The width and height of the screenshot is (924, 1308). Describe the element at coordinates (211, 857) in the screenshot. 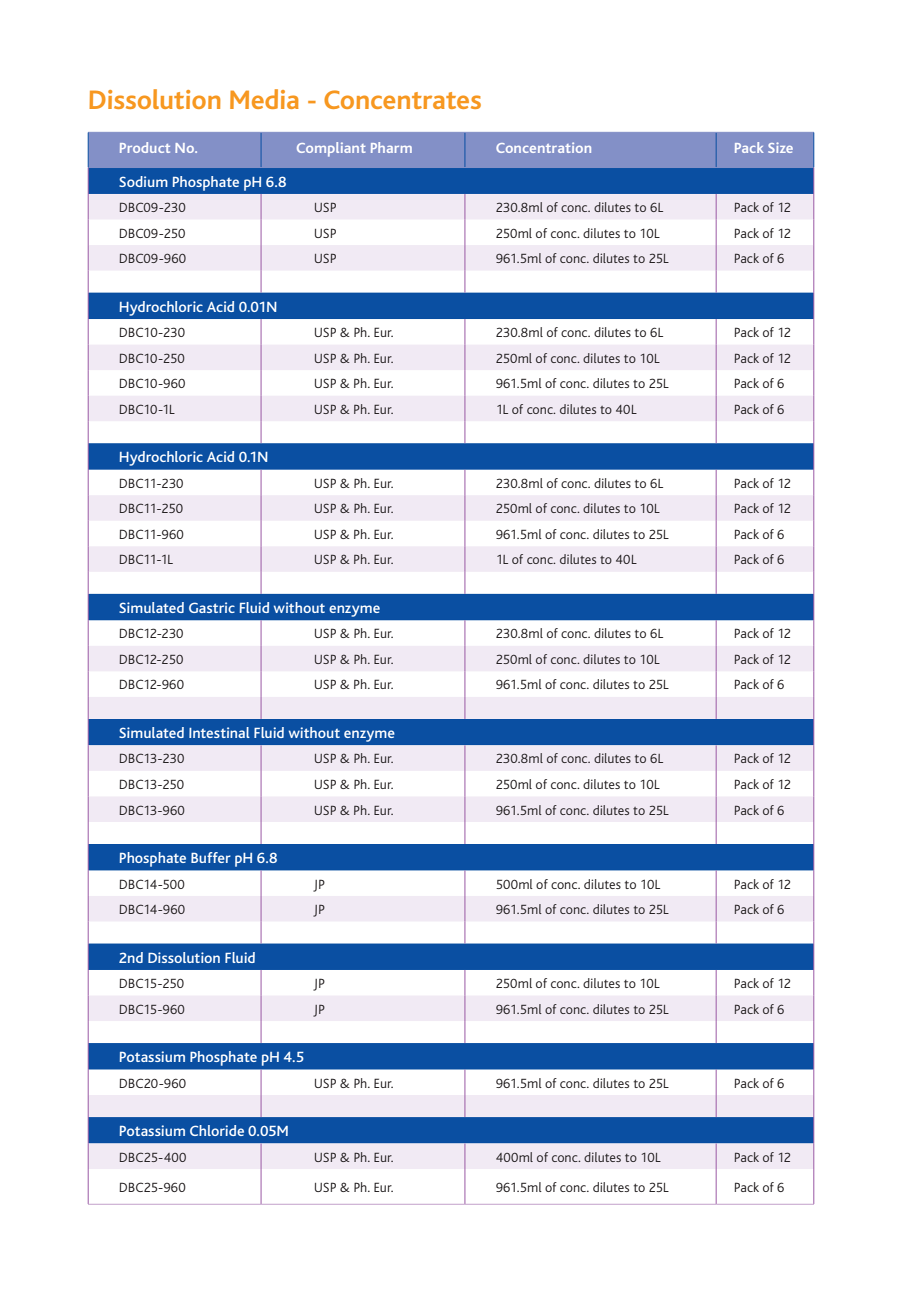

I see `Buffer` at that location.
